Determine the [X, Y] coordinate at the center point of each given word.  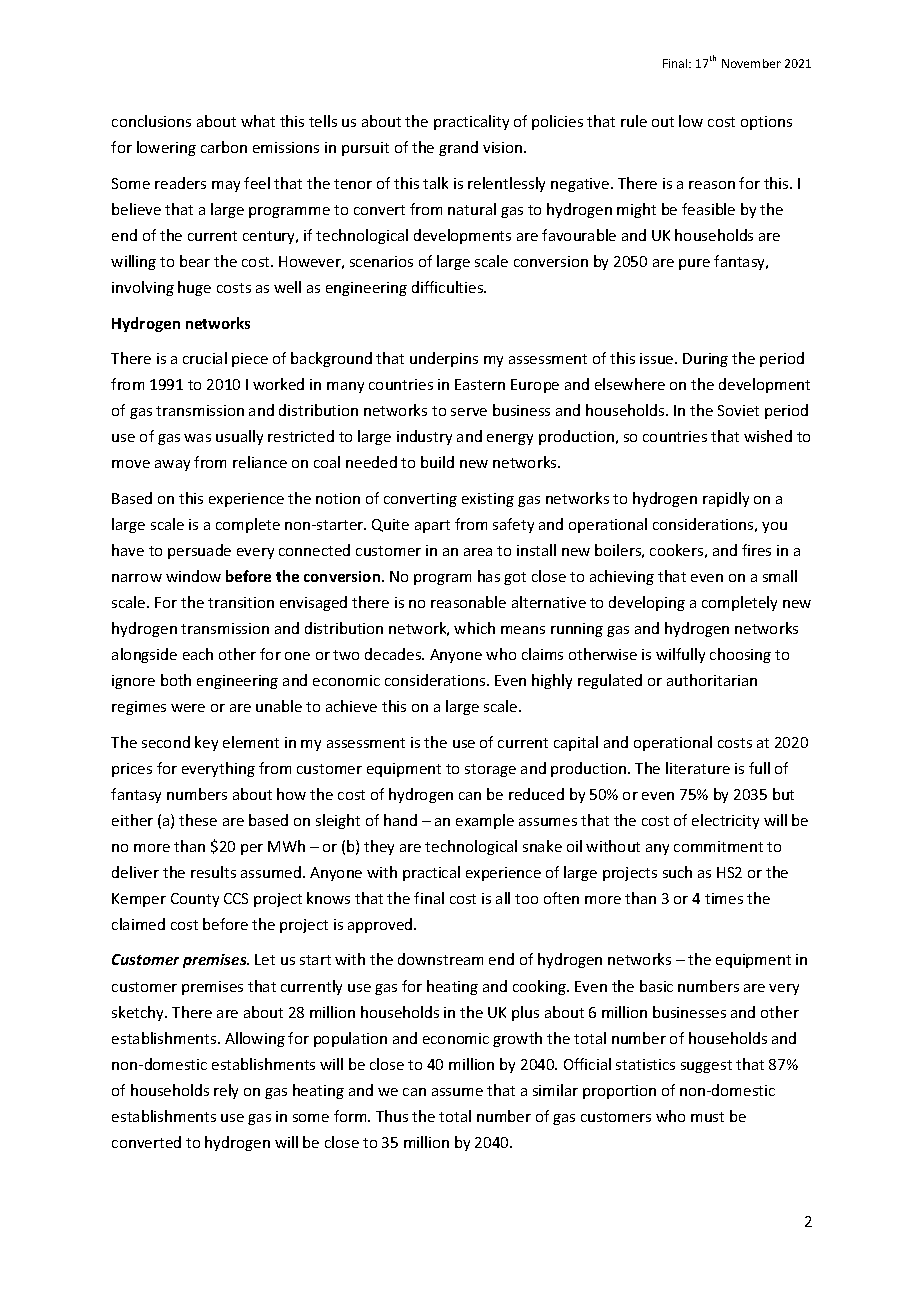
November [751, 63]
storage [490, 770]
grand [458, 148]
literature [698, 768]
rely [226, 1091]
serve [469, 412]
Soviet [738, 410]
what [258, 121]
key [206, 743]
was [197, 438]
